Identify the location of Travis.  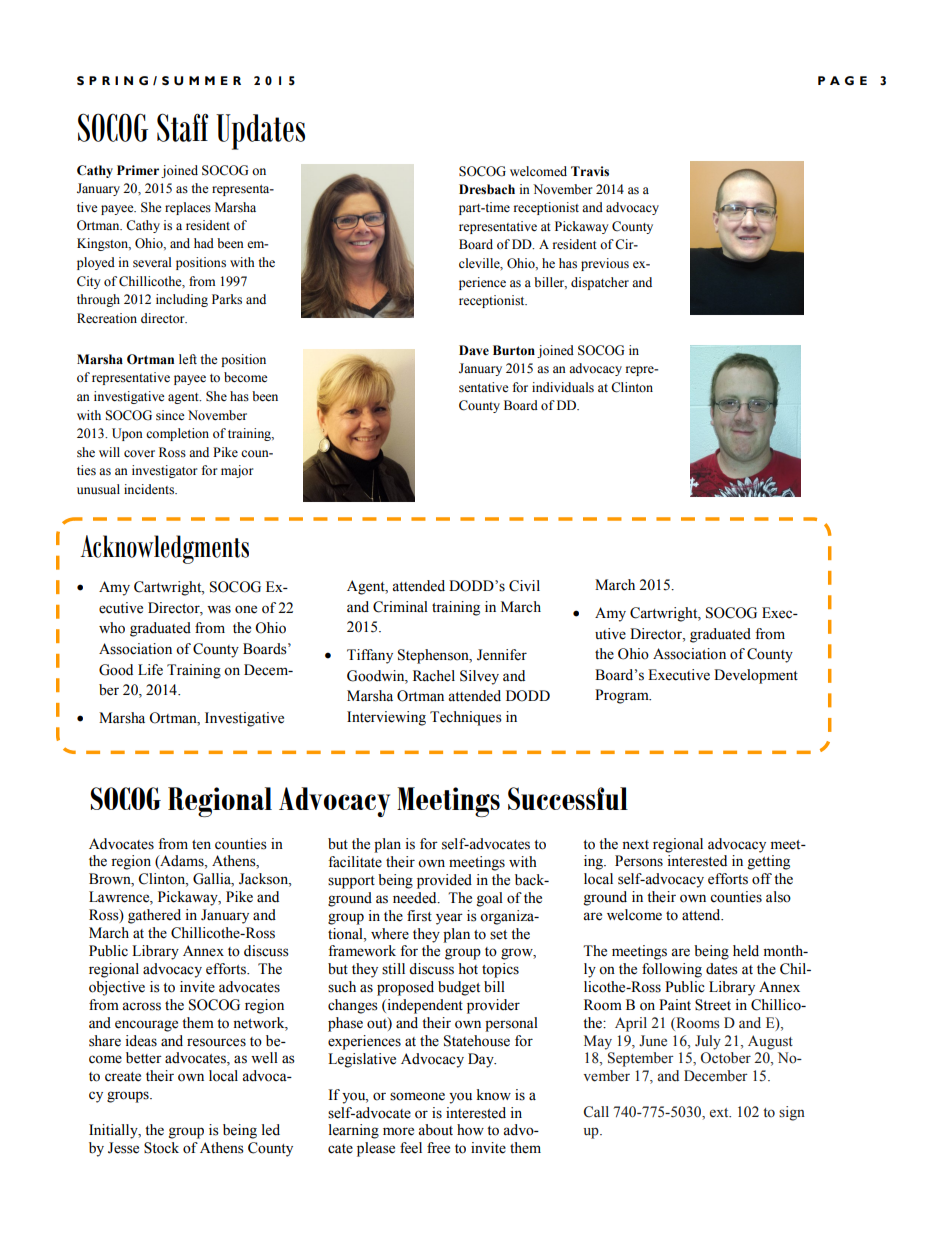
(590, 171).
